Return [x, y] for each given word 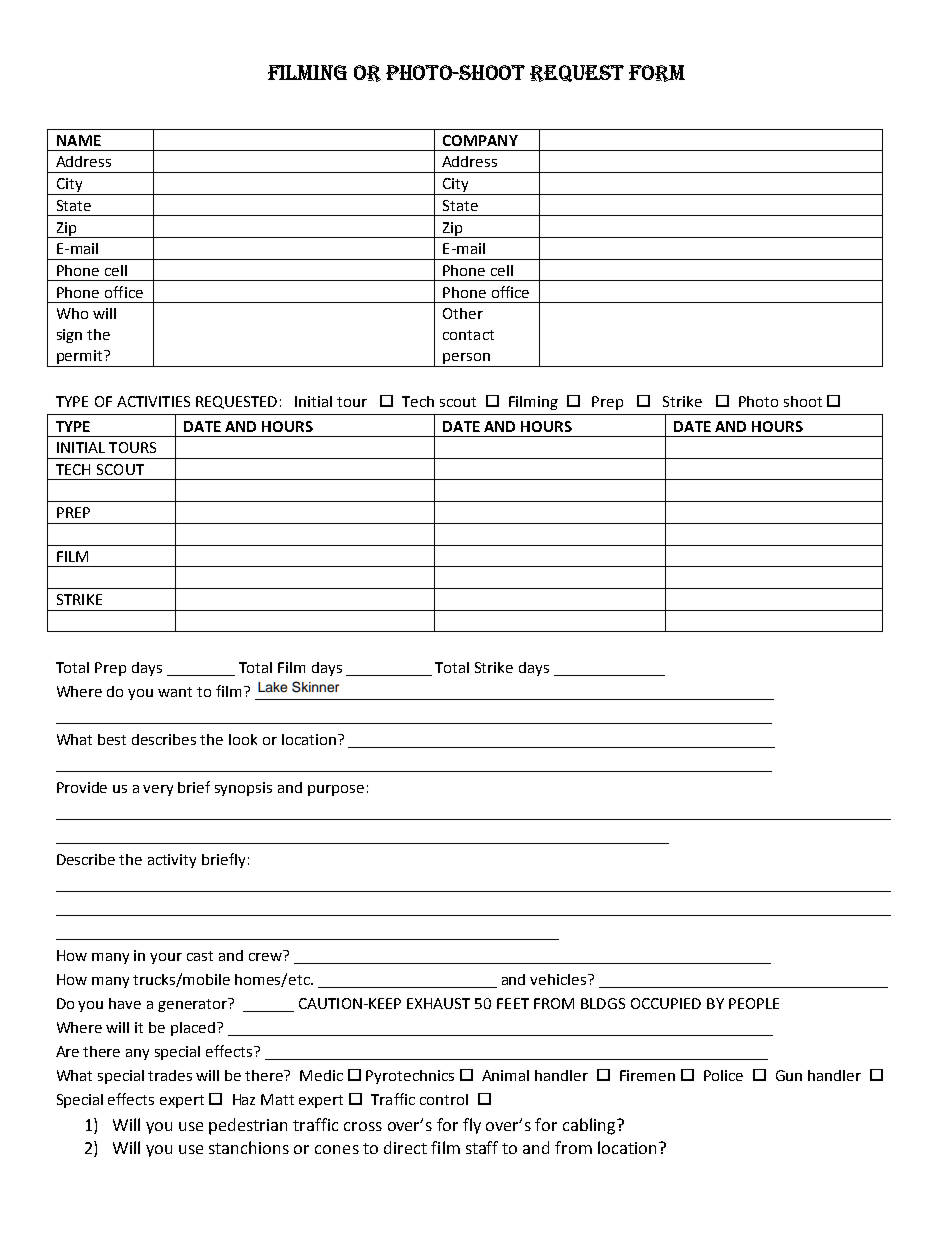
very [158, 790]
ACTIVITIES [153, 401]
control [444, 1099]
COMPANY [480, 140]
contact [468, 335]
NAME [79, 140]
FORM [657, 73]
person [466, 360]
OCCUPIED [666, 1003]
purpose [336, 790]
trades [170, 1075]
